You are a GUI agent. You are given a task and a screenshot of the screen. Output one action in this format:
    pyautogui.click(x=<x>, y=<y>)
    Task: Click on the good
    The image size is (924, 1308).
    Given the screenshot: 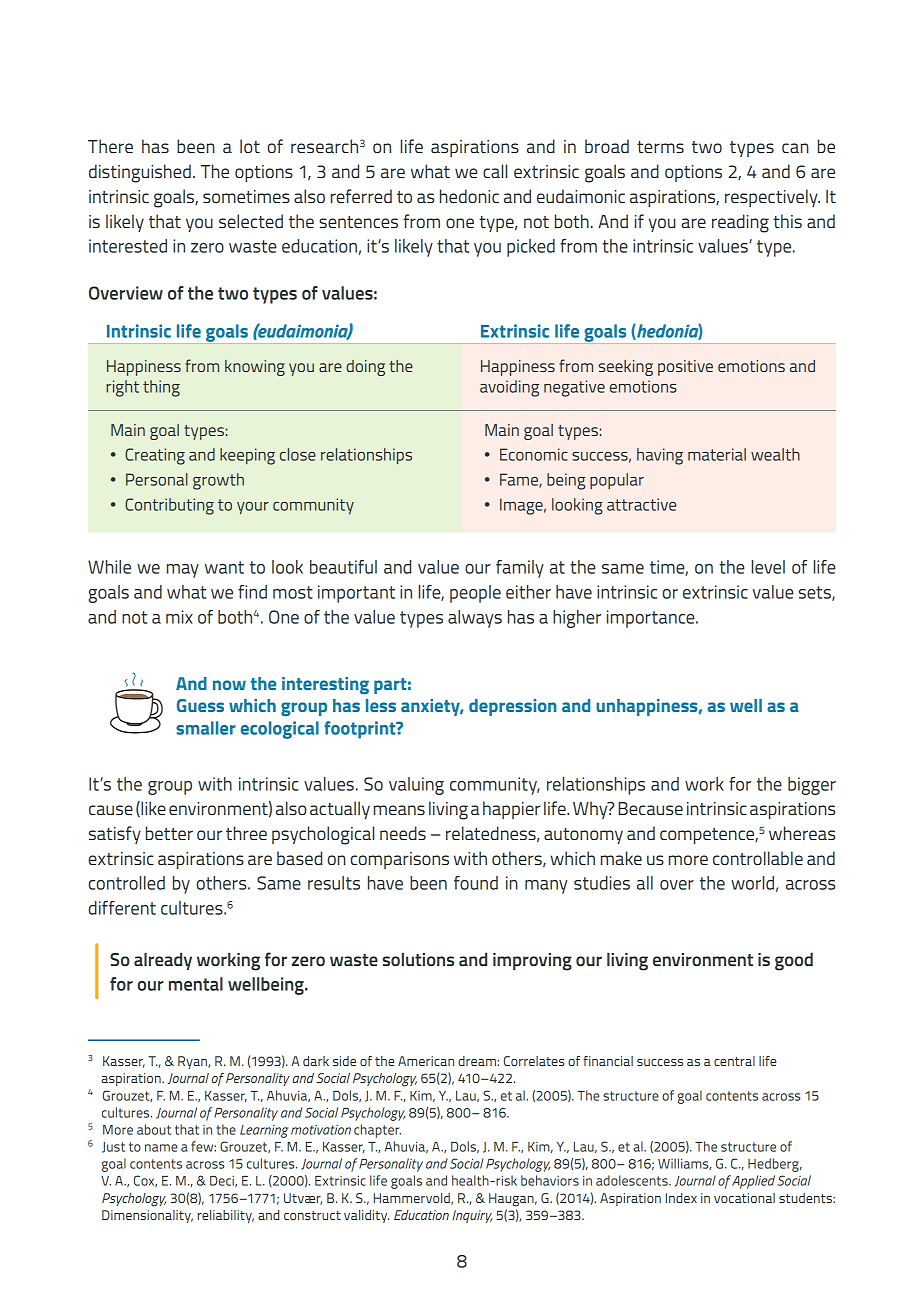 What is the action you would take?
    pyautogui.click(x=794, y=962)
